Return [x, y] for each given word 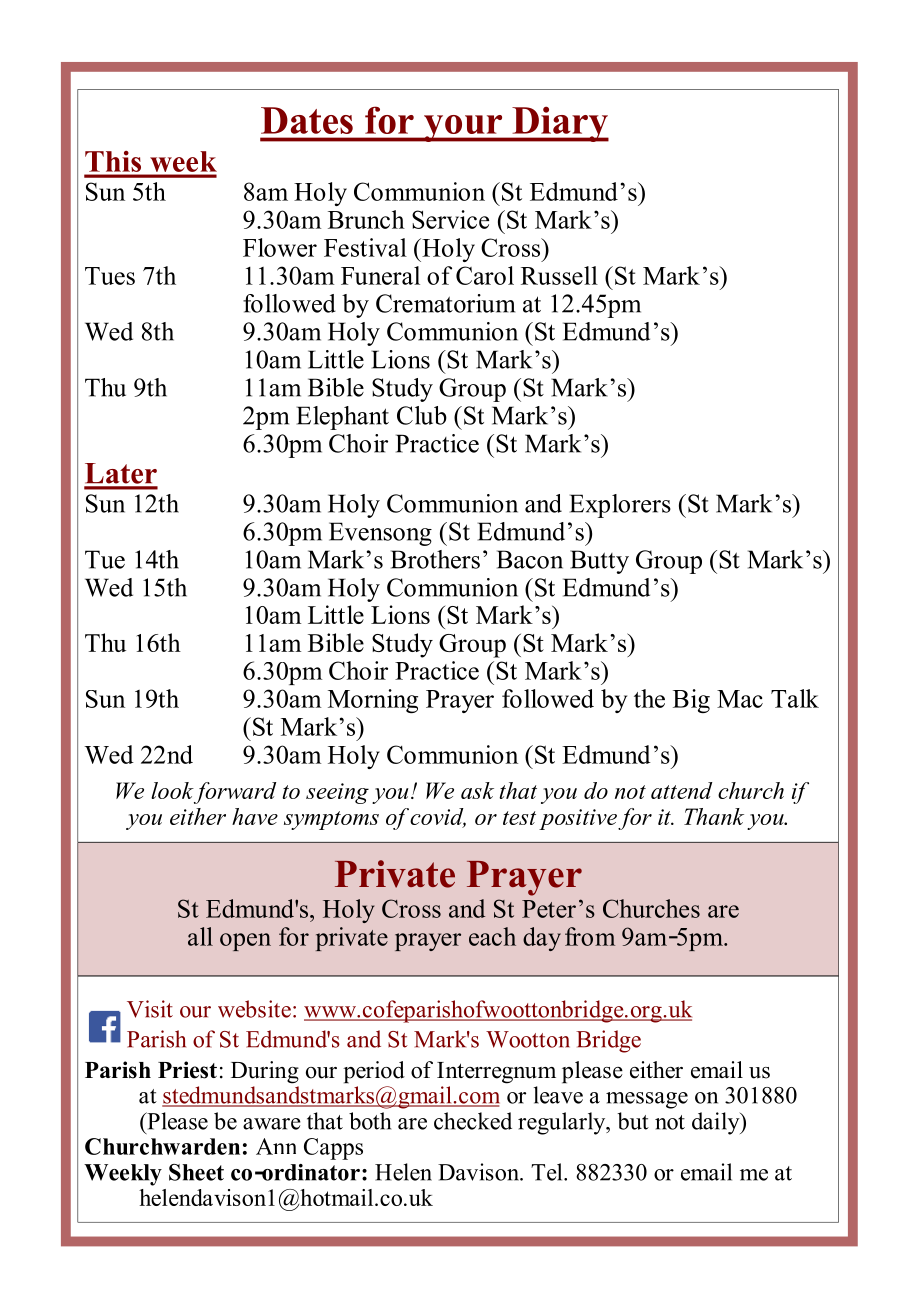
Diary [559, 124]
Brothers [435, 559]
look [172, 790]
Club [422, 415]
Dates [307, 120]
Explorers [620, 506]
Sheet [196, 1172]
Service [450, 219]
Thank [714, 816]
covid [438, 817]
